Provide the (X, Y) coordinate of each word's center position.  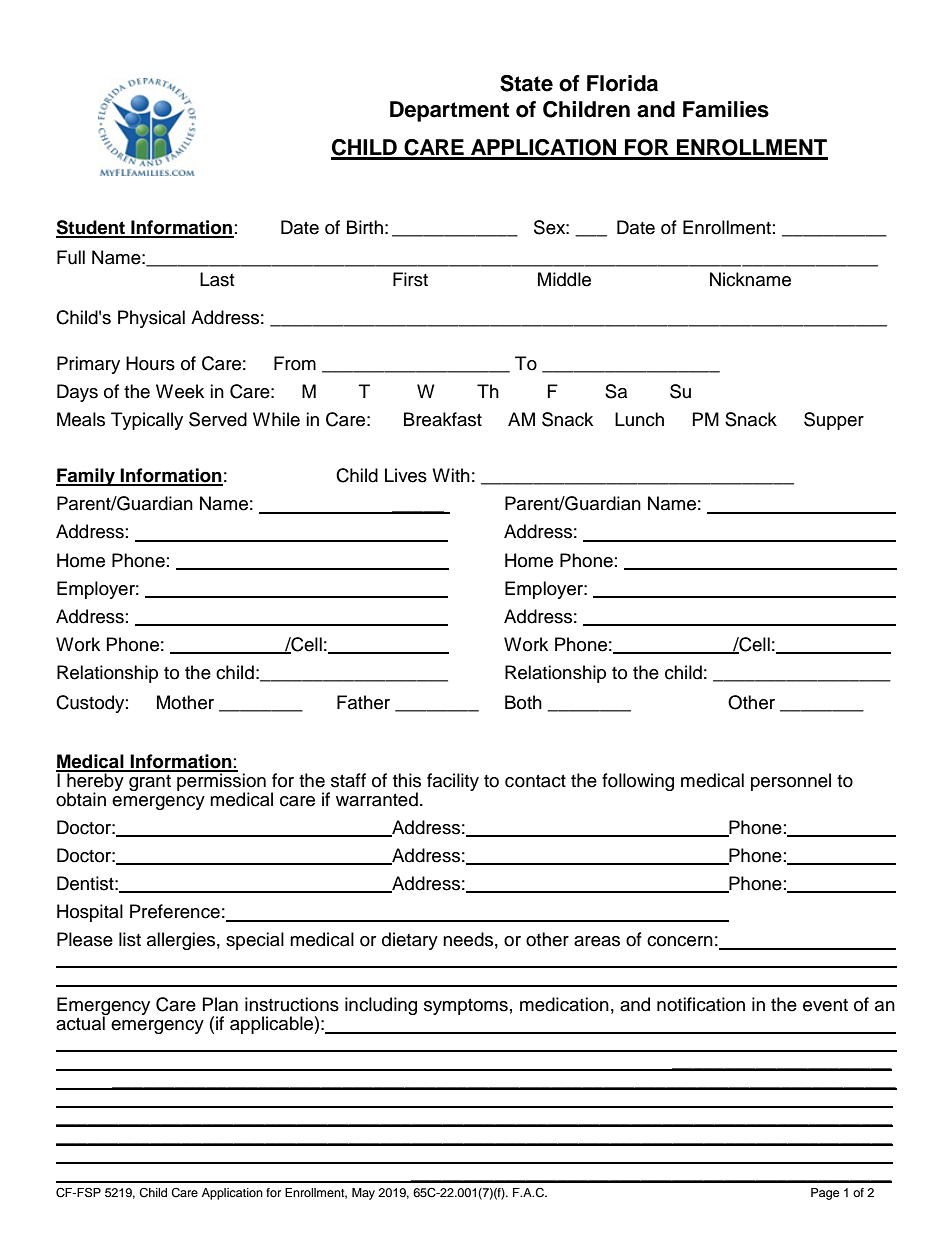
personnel (791, 782)
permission (220, 782)
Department (449, 111)
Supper (834, 421)
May (363, 1194)
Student (91, 228)
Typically (147, 421)
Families (726, 109)
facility (453, 782)
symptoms (466, 1007)
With (451, 475)
